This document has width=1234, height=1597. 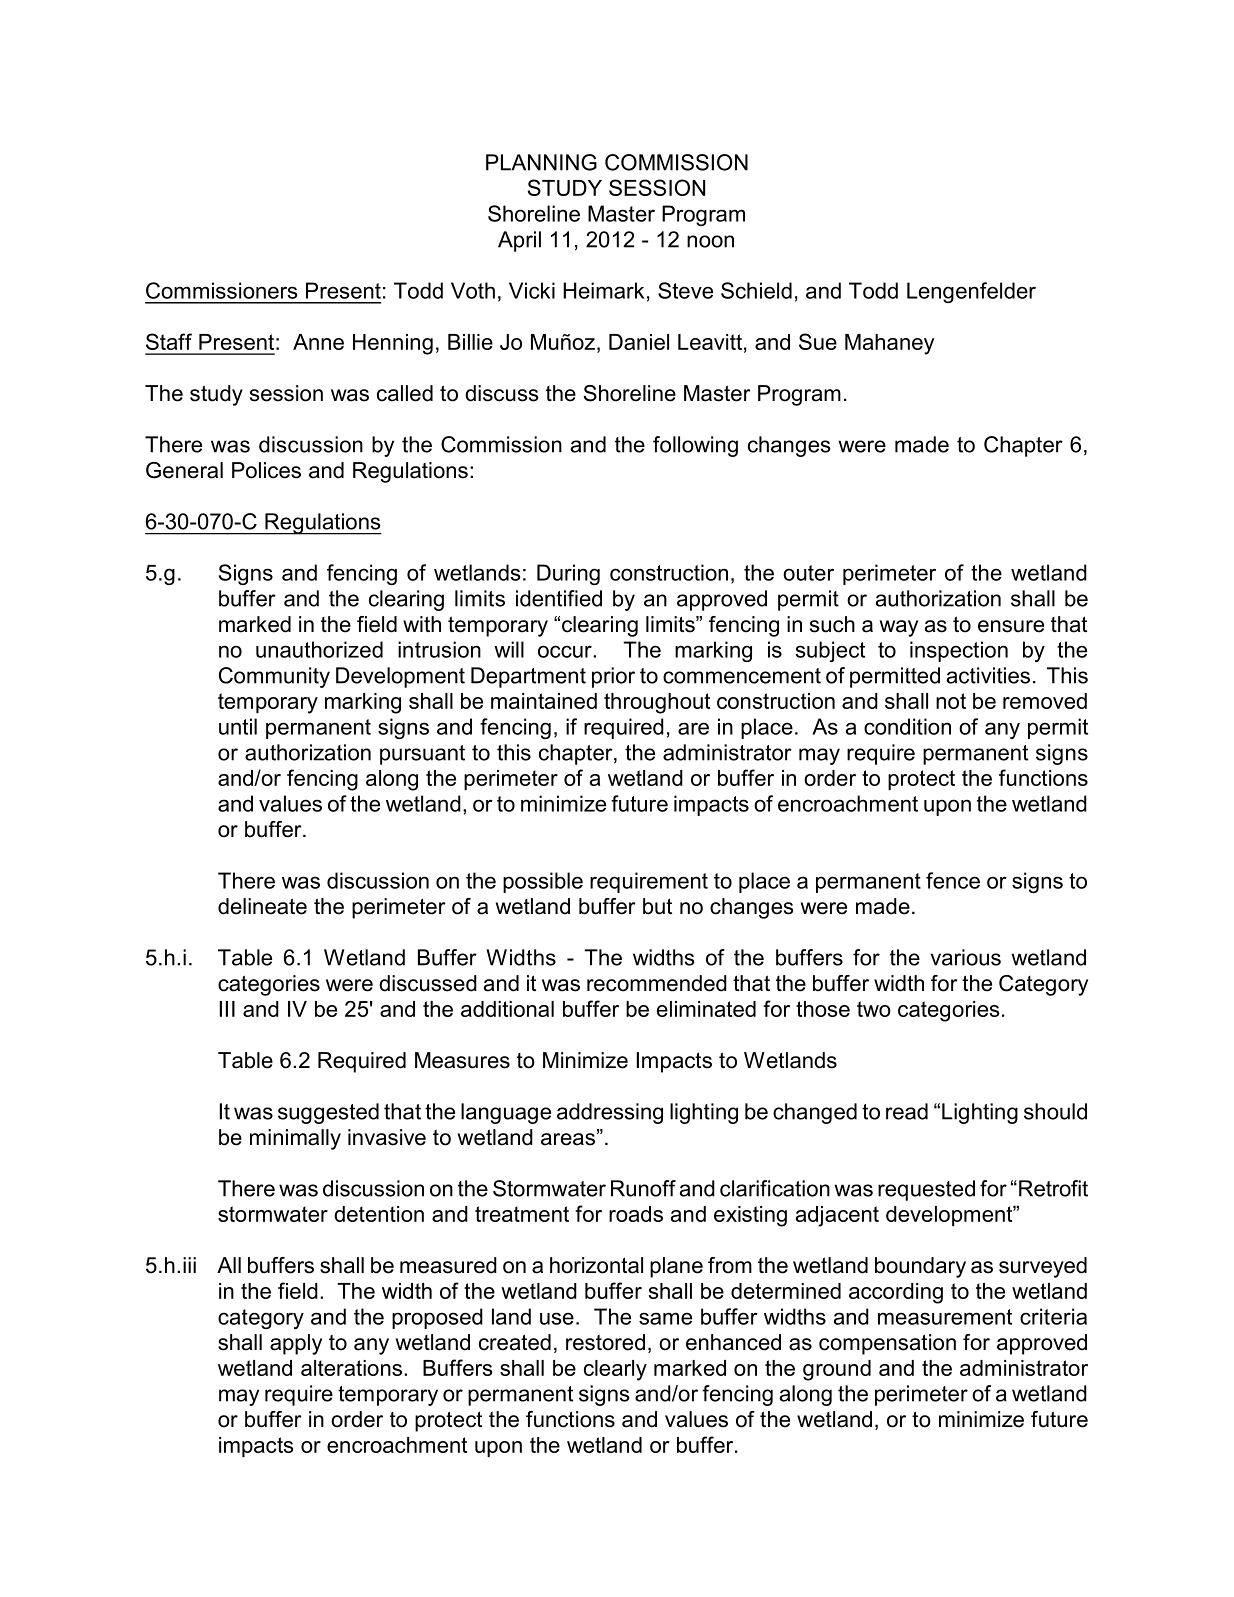 I want to click on delineate, so click(x=262, y=906).
